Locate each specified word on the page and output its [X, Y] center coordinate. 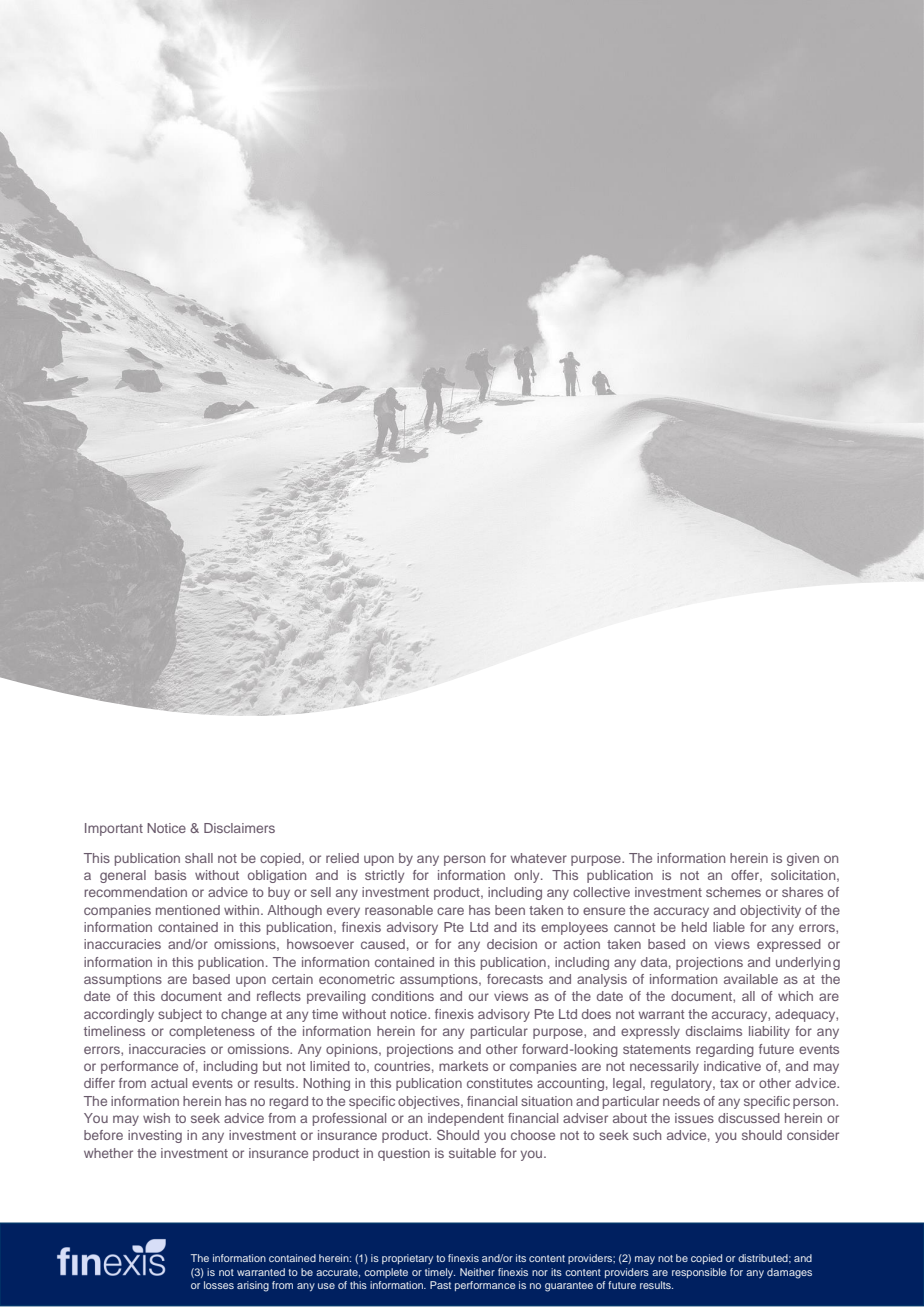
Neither [477, 1272]
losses [219, 1285]
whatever [538, 858]
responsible [699, 1273]
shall [199, 858]
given [803, 859]
